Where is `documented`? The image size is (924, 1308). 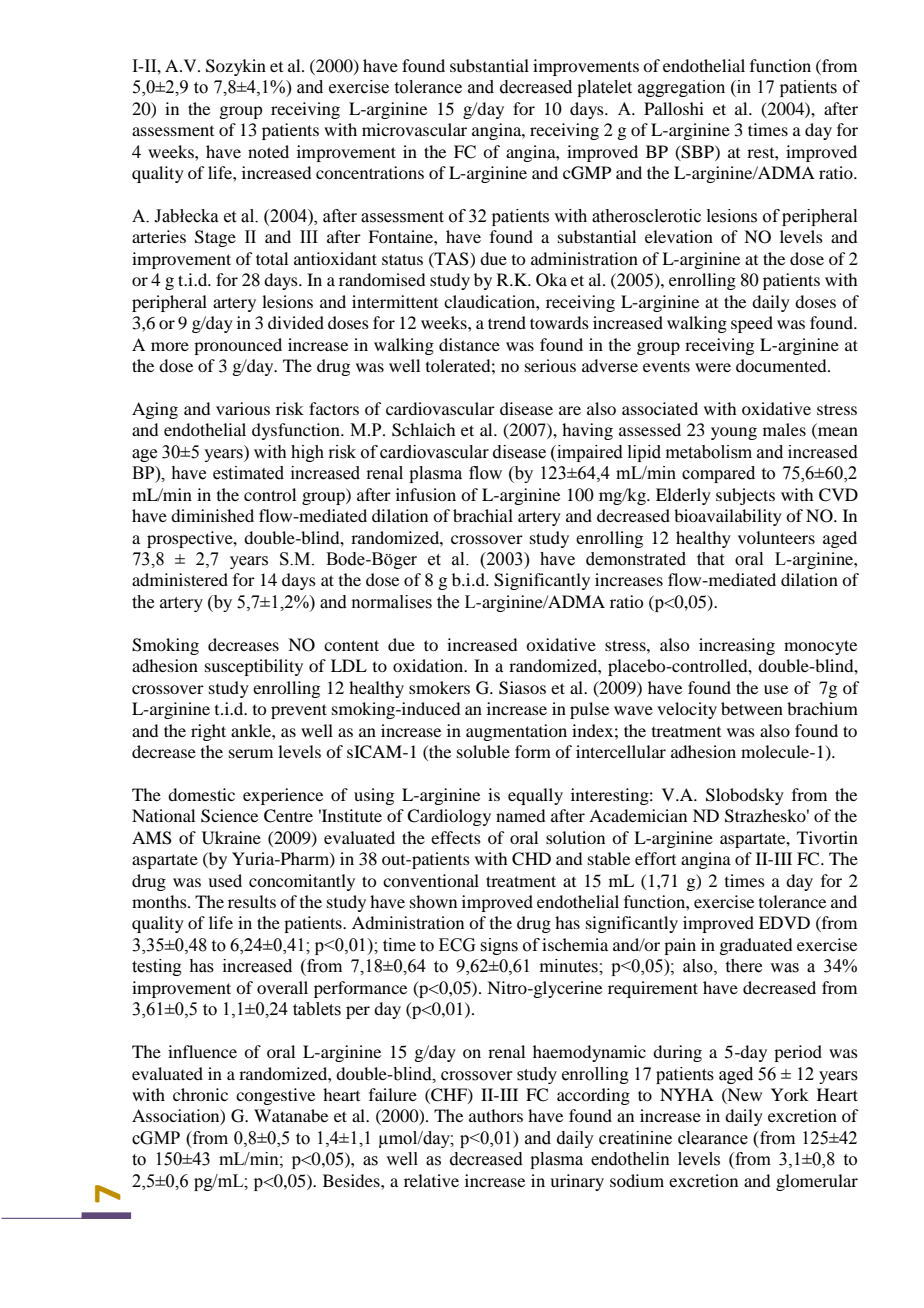
documented is located at coordinates (782, 365).
